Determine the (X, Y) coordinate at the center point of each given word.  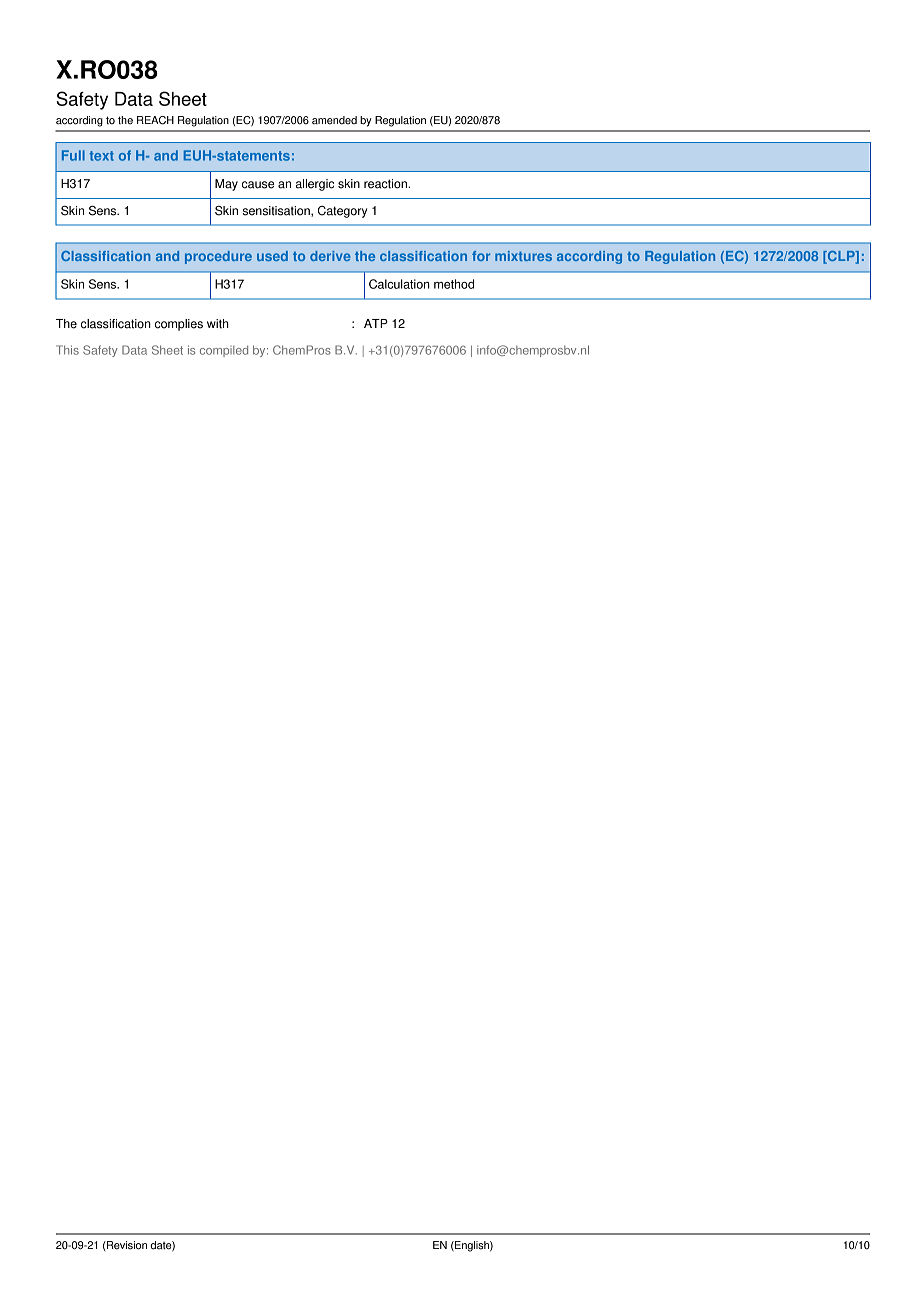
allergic (315, 185)
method (454, 284)
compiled (224, 351)
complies (179, 325)
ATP (376, 323)
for (481, 256)
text (101, 156)
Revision (126, 1245)
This (67, 350)
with (218, 324)
